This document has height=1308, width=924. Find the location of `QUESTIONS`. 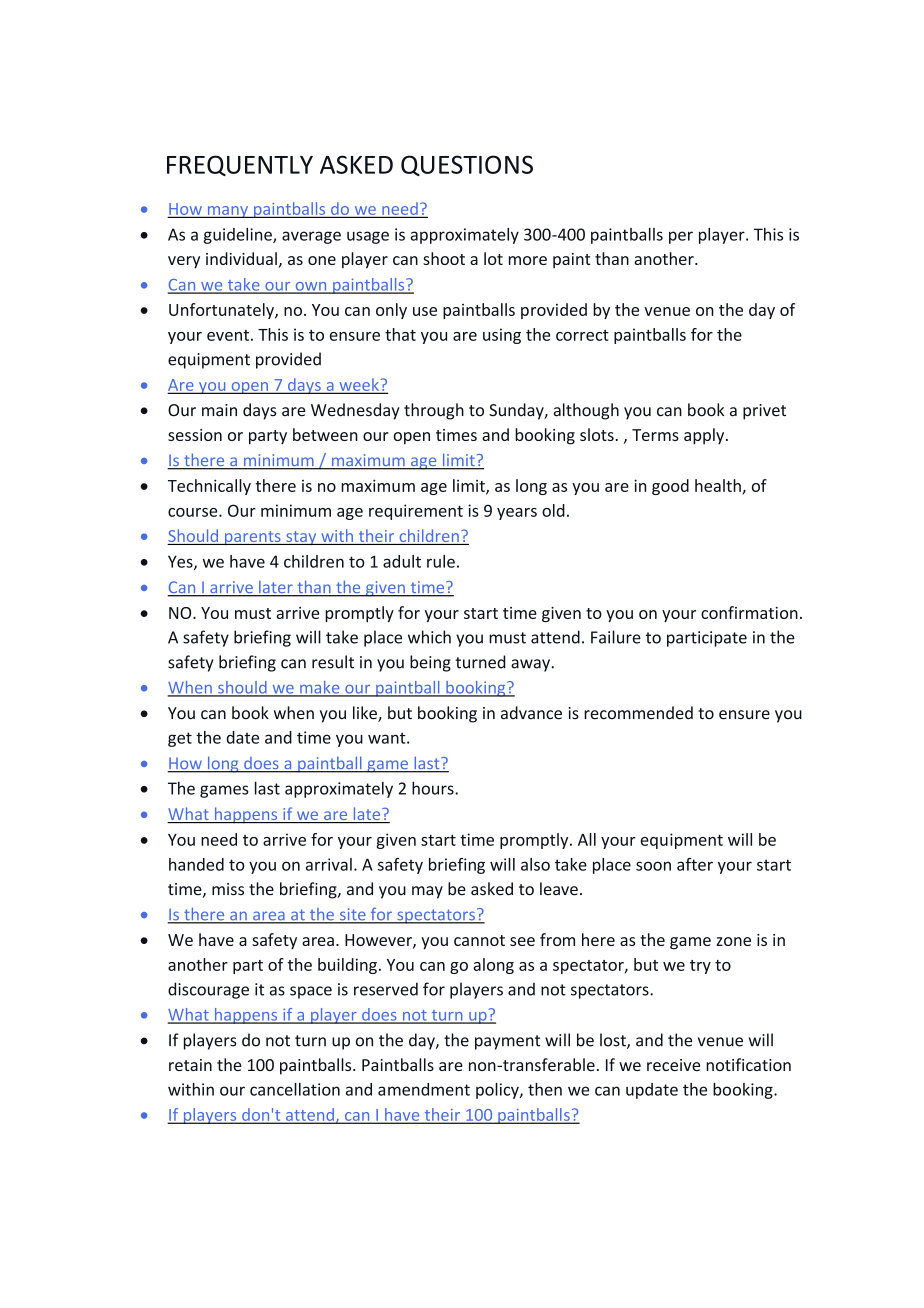

QUESTIONS is located at coordinates (467, 165).
